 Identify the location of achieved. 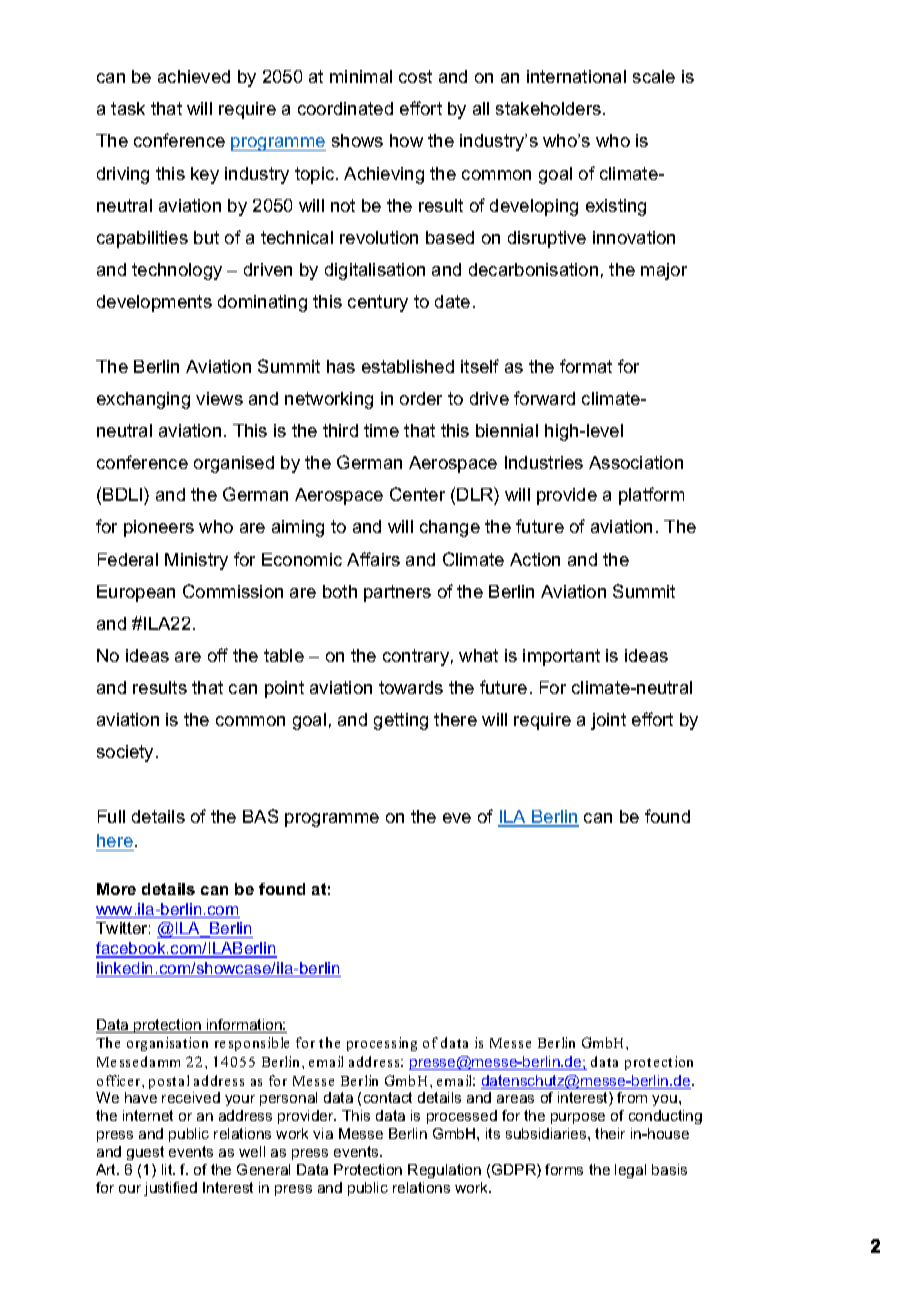
(194, 76).
